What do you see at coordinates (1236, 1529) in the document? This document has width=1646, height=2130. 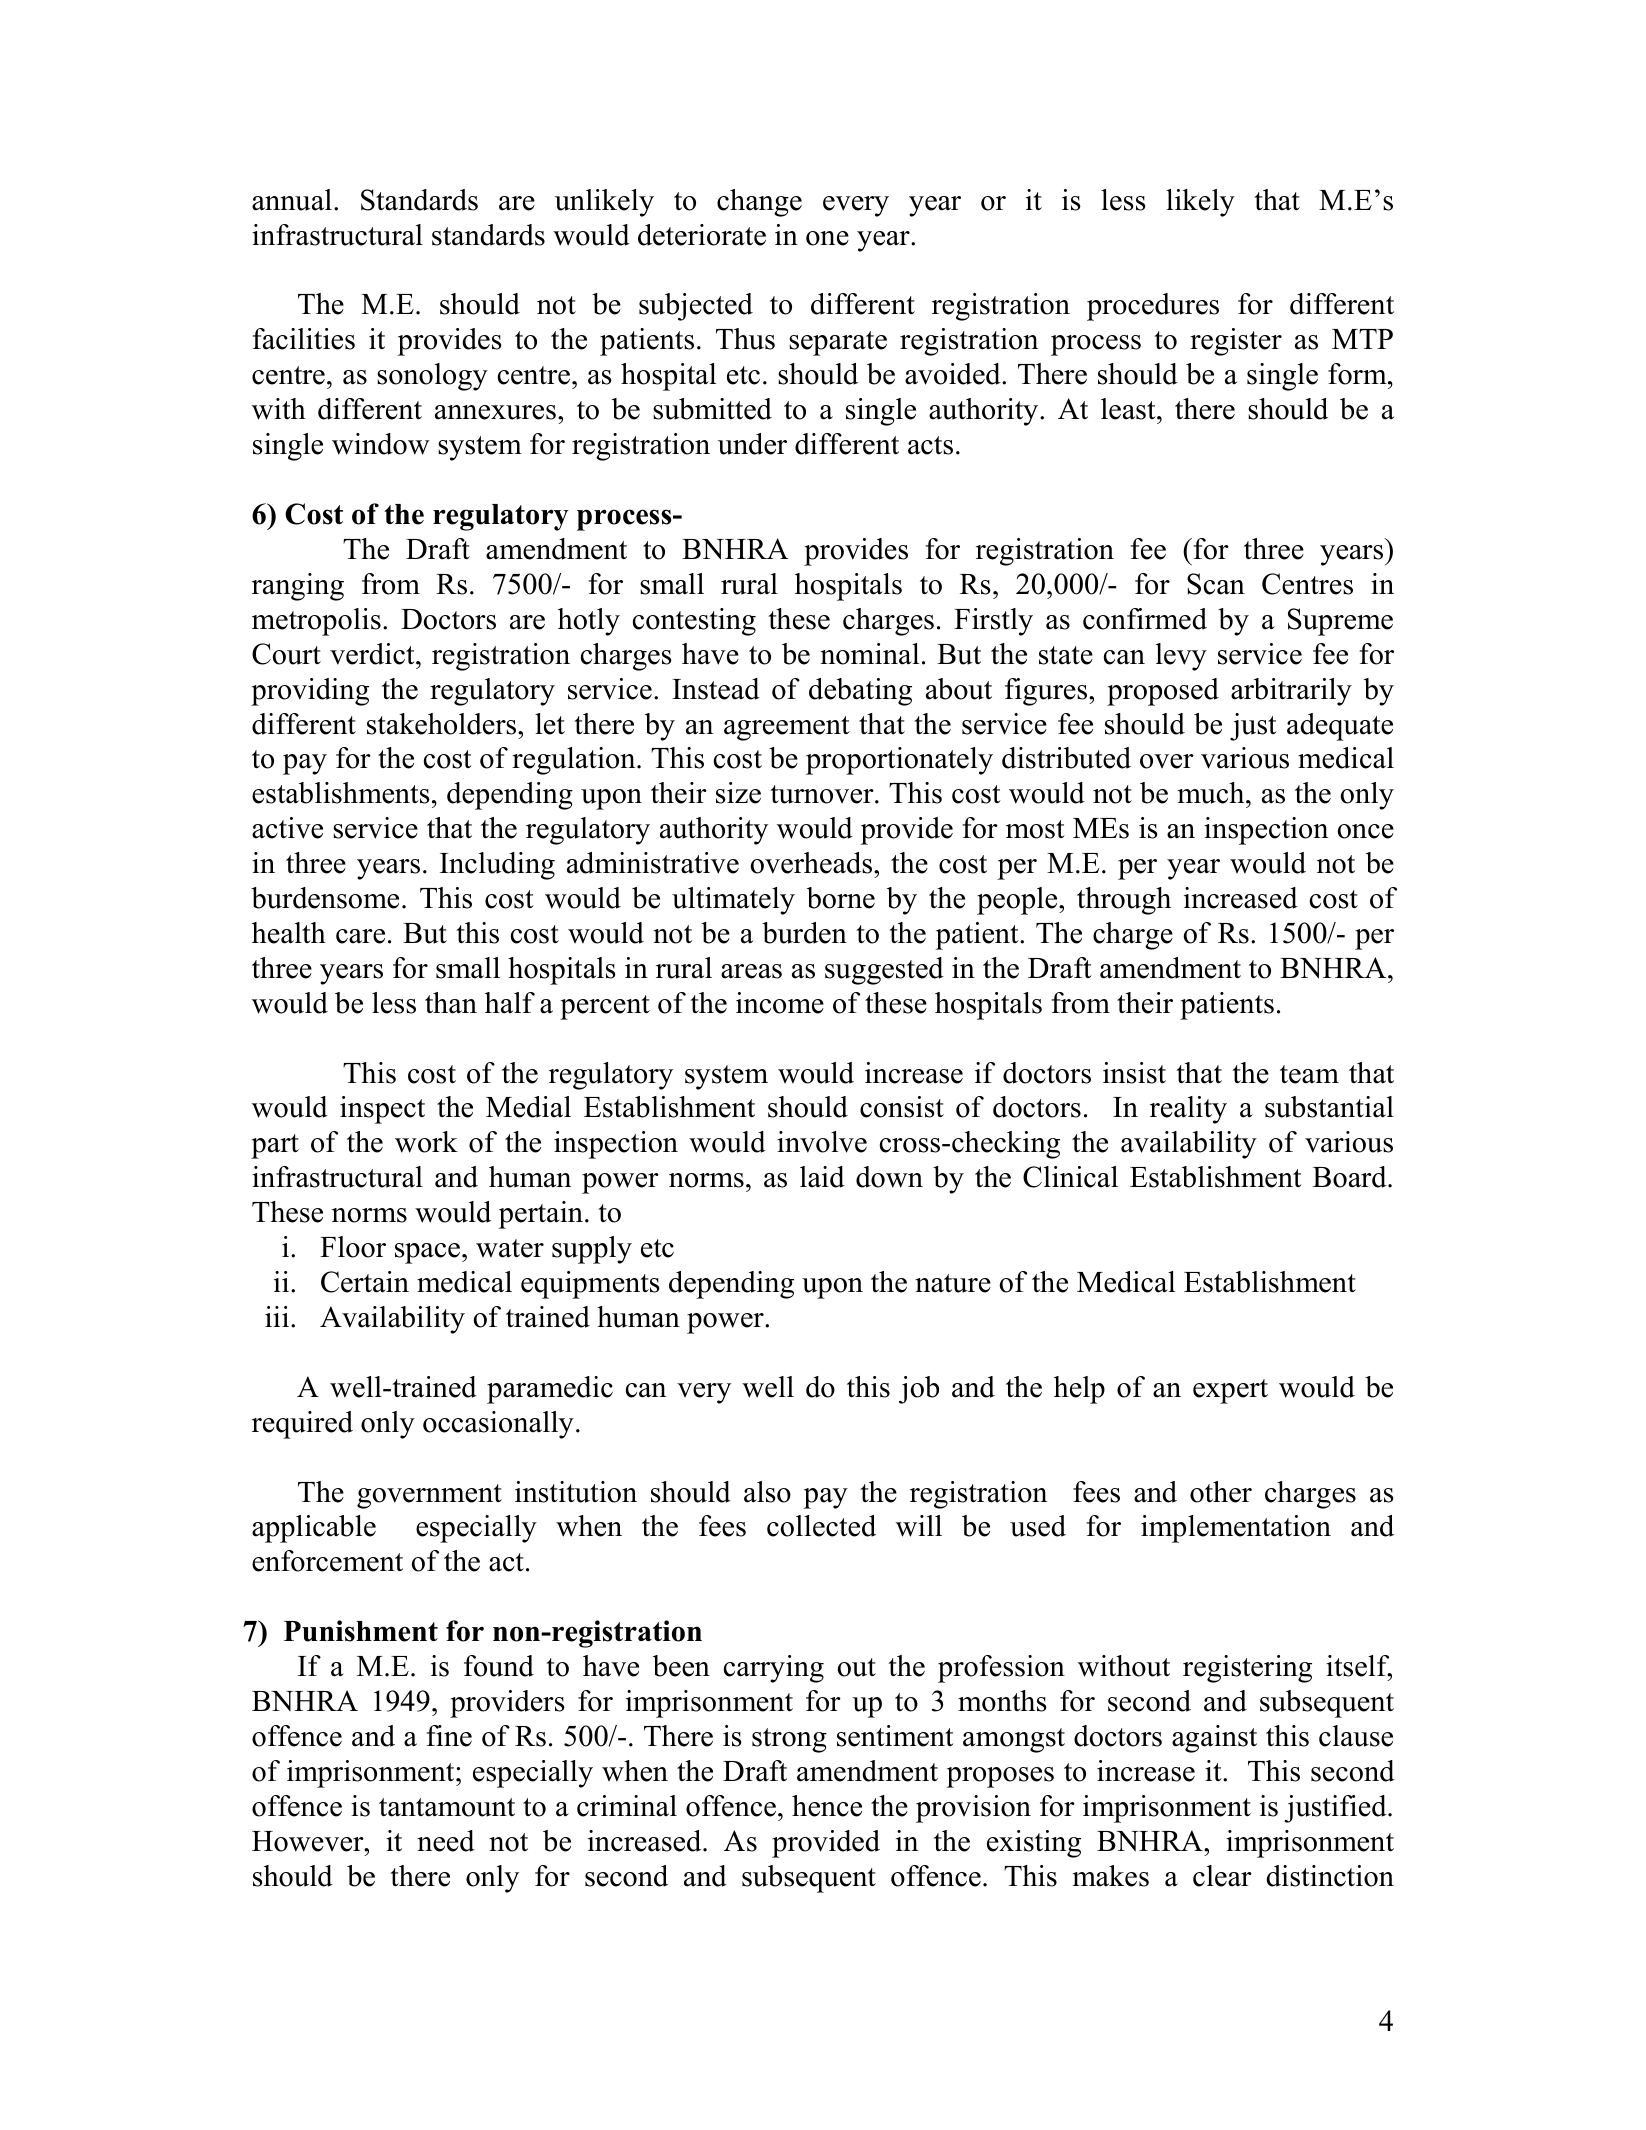 I see `implementation` at bounding box center [1236, 1529].
